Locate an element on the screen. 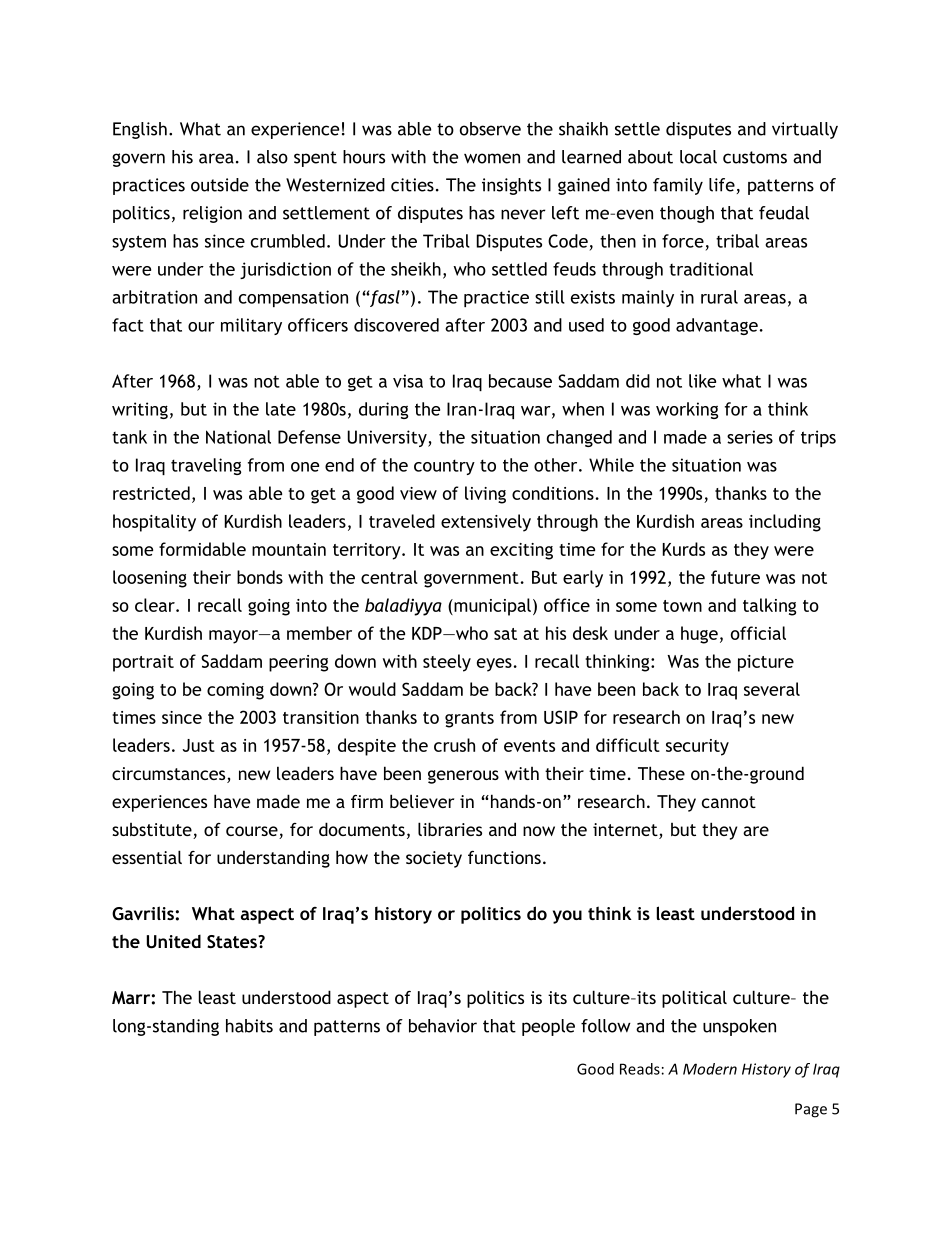  habits is located at coordinates (249, 1026).
